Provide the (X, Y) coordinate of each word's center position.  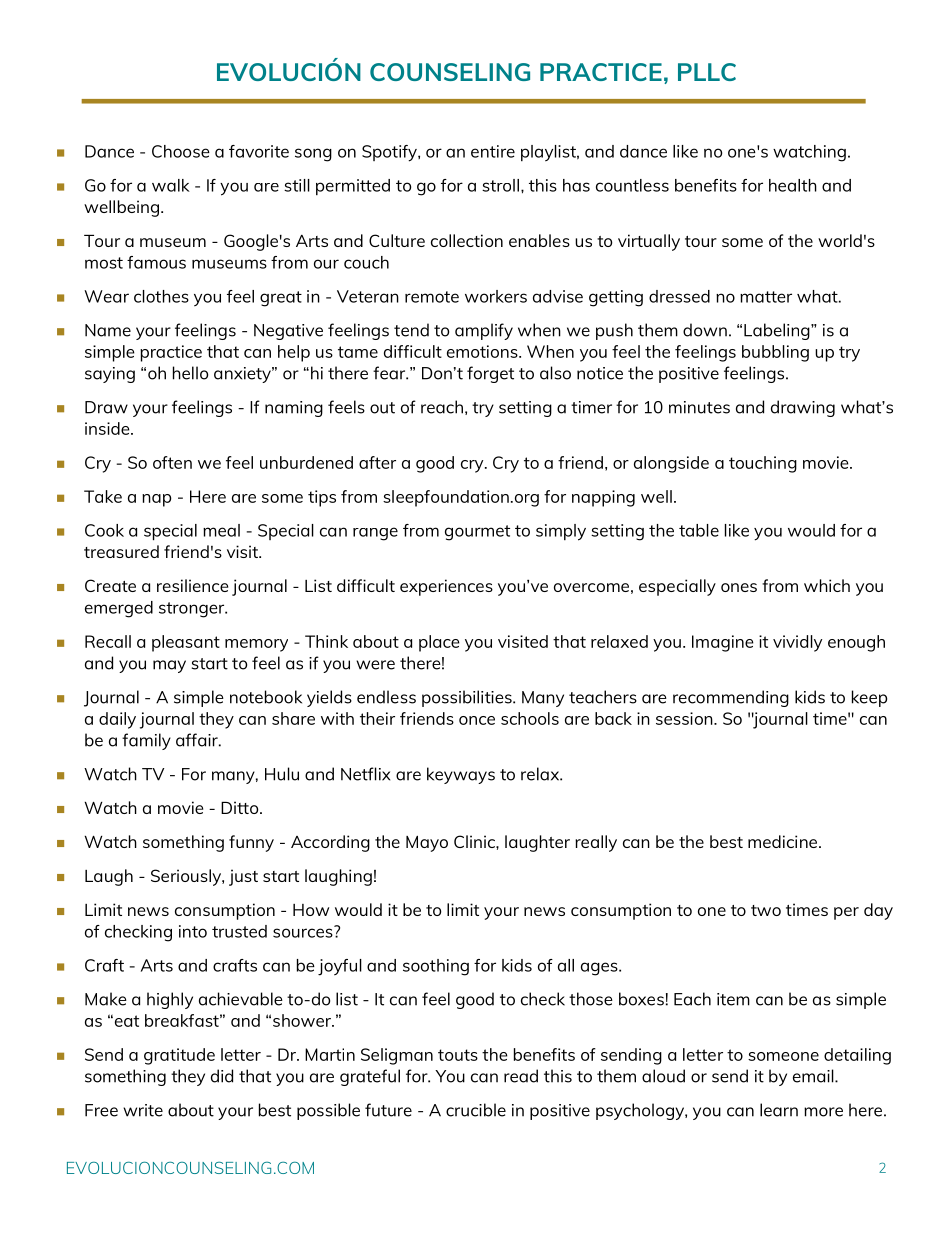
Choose (181, 151)
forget (490, 374)
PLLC (707, 72)
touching (763, 464)
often (172, 462)
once (477, 720)
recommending (731, 698)
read (521, 1076)
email (814, 1076)
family (146, 741)
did (222, 1076)
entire (493, 151)
